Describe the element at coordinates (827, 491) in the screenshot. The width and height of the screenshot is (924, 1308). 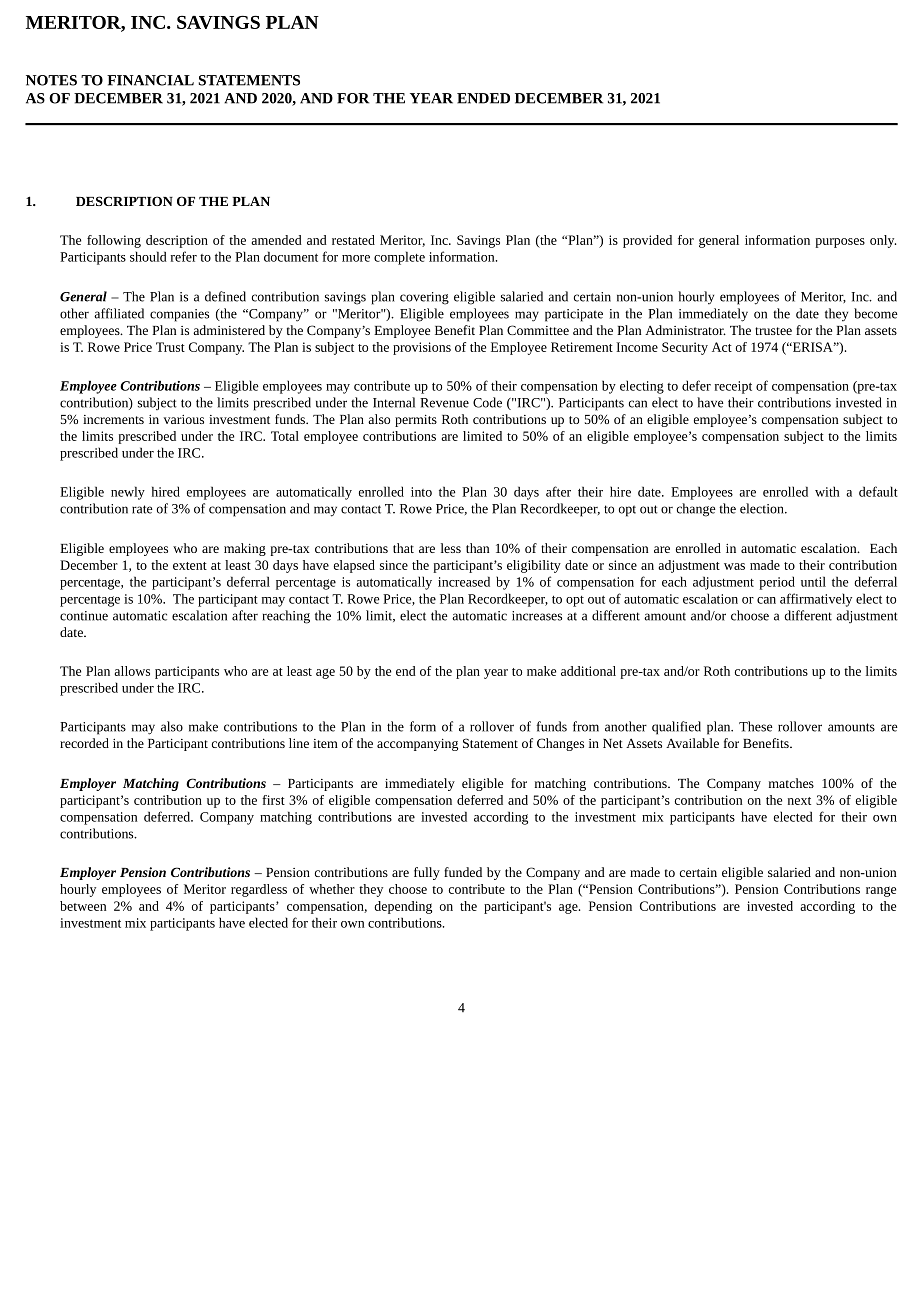
I see `with` at that location.
